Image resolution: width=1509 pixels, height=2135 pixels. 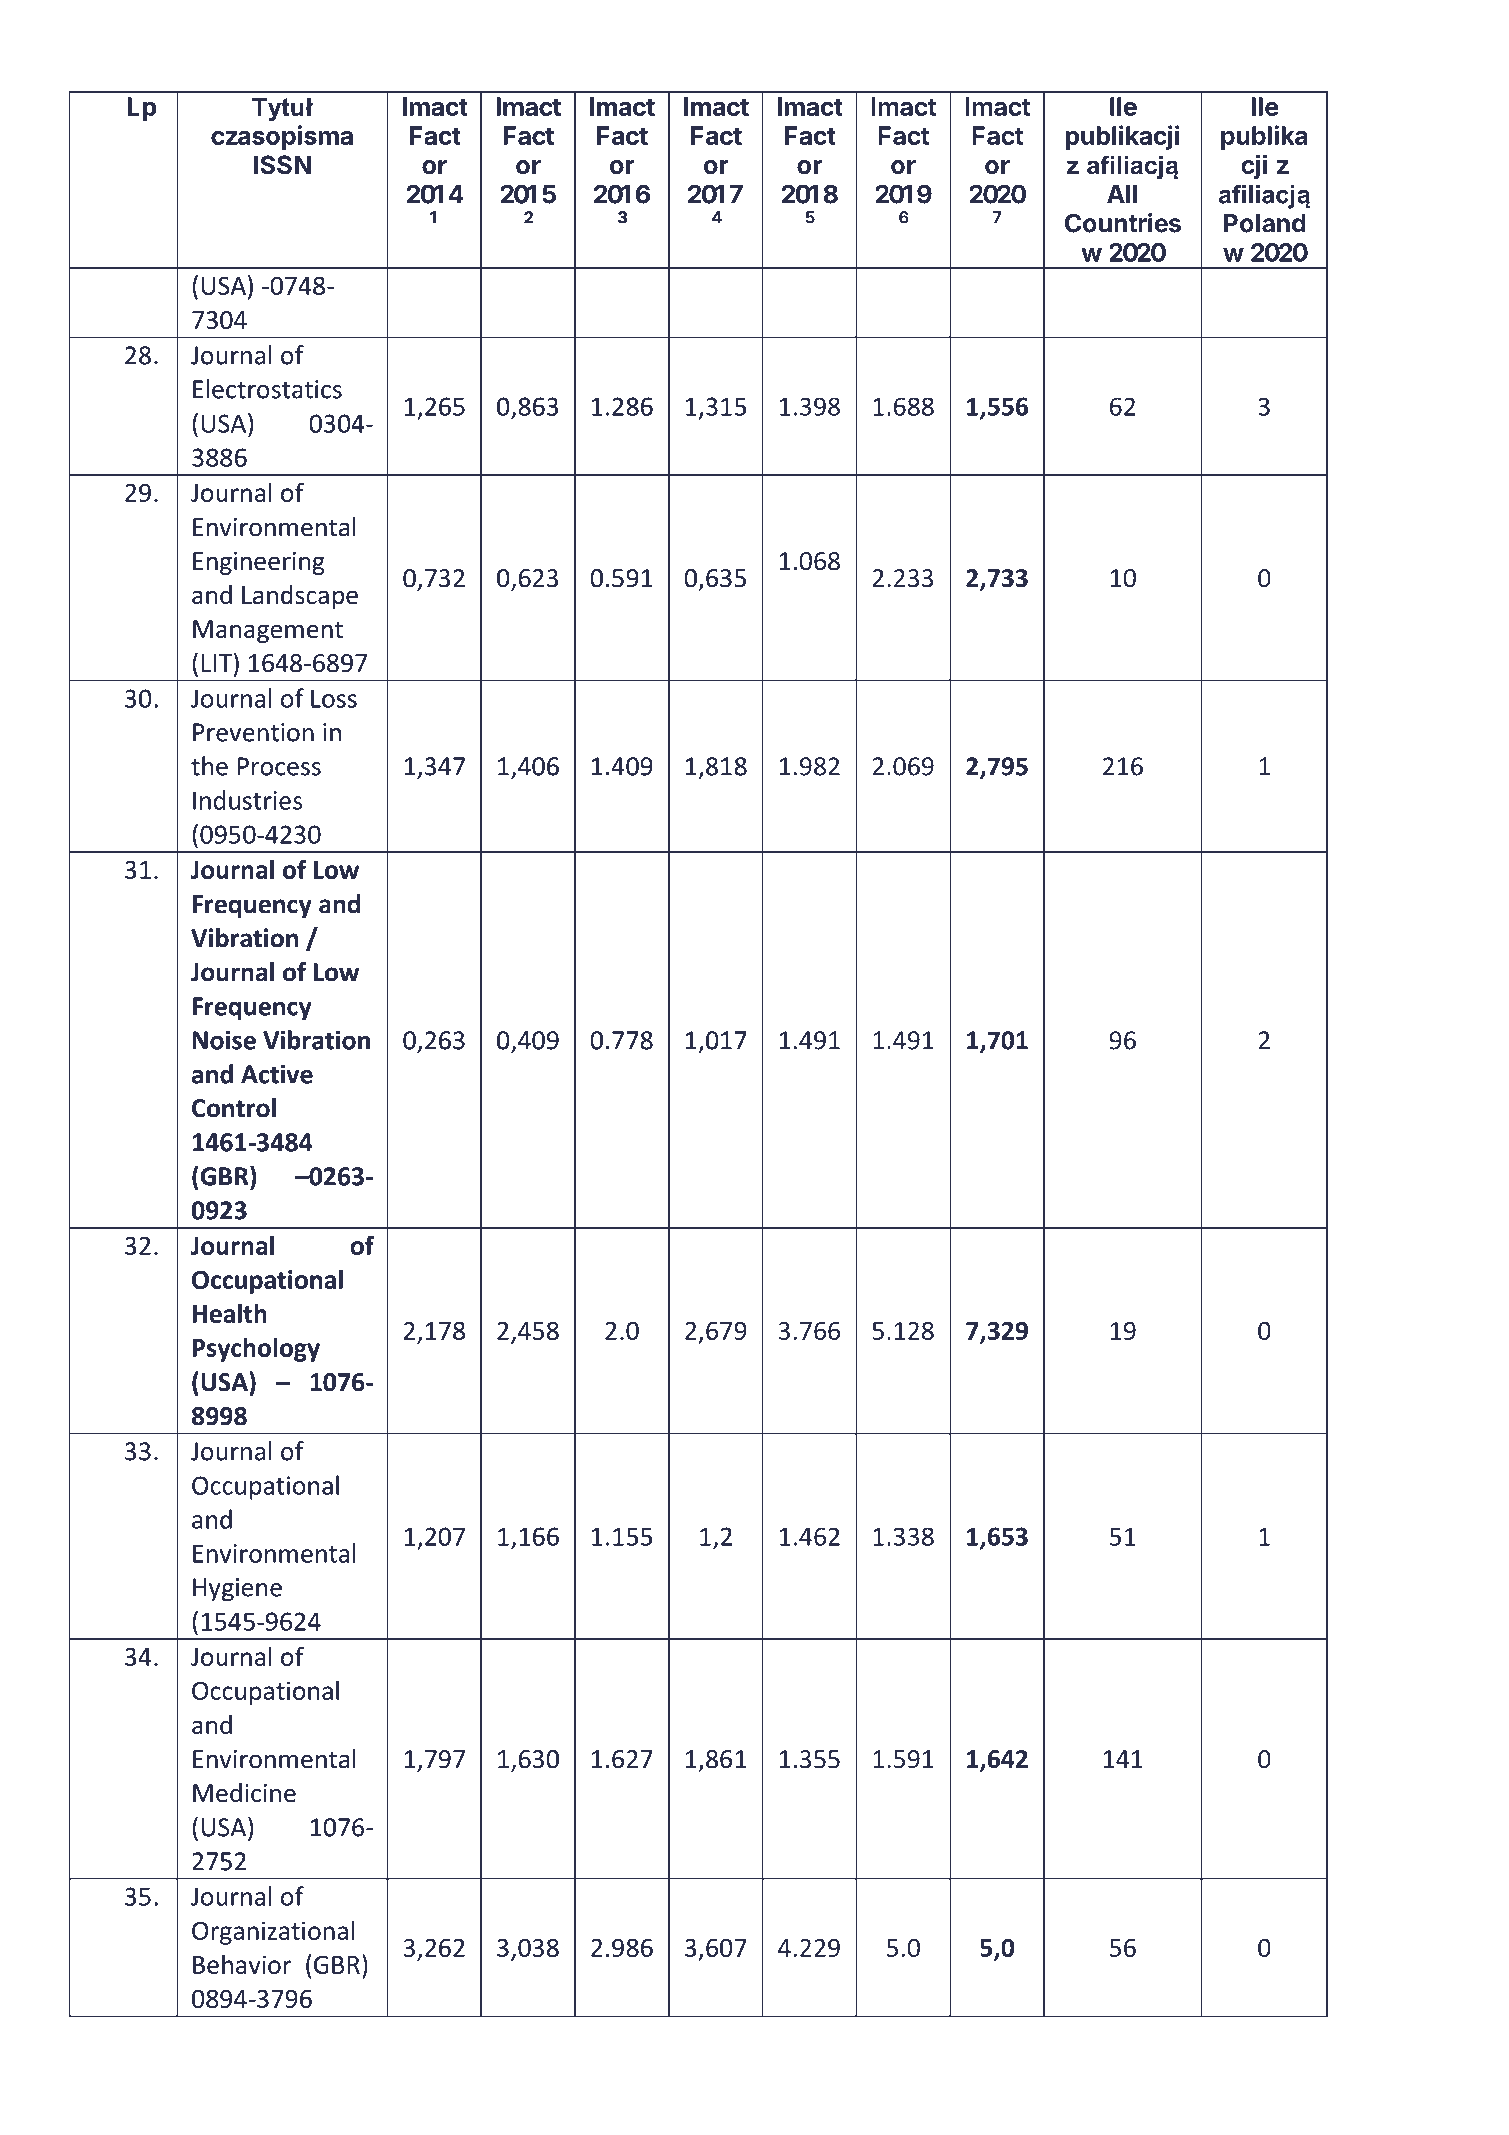 I want to click on Control, so click(x=234, y=1108).
